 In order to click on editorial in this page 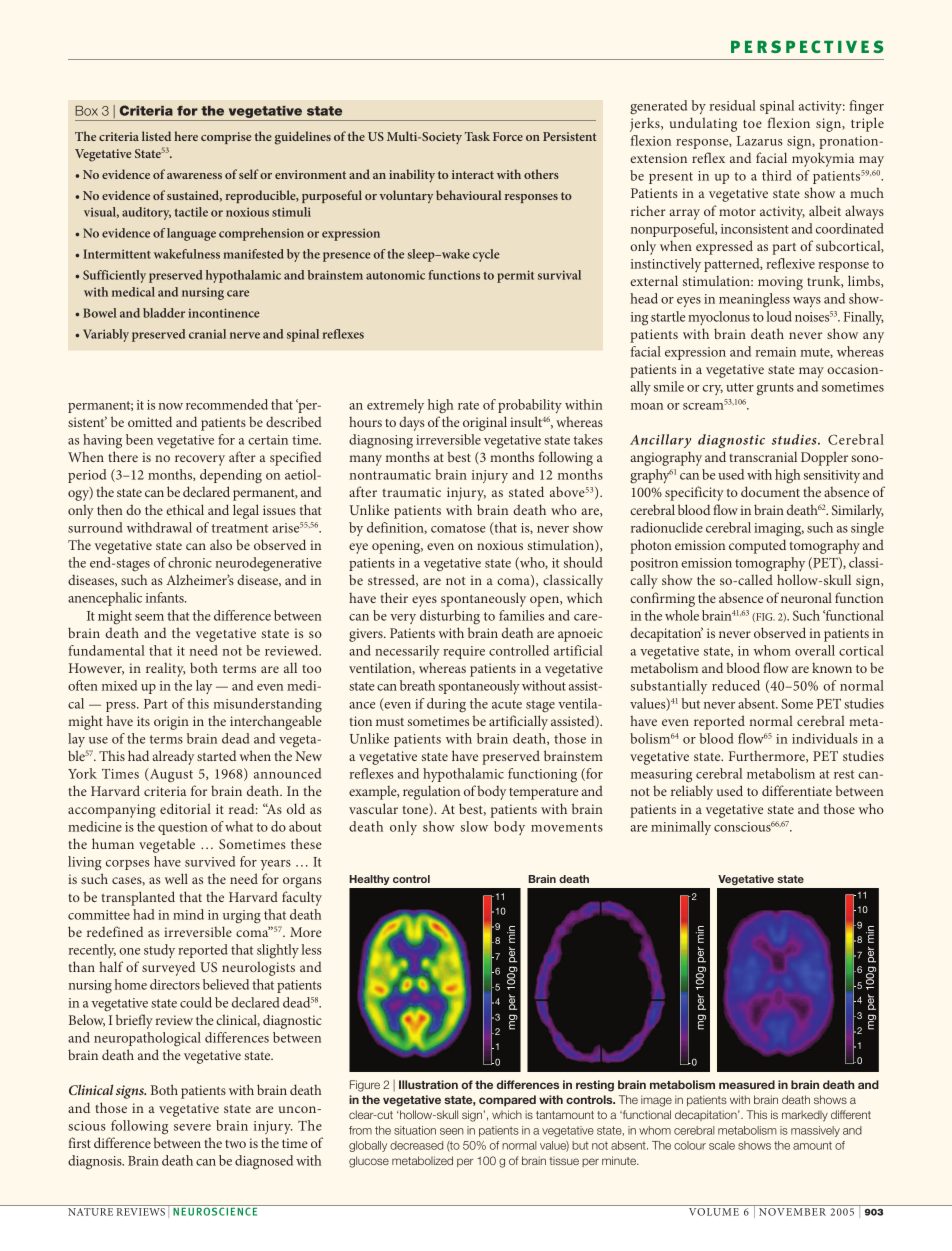, I will do `click(185, 808)`.
